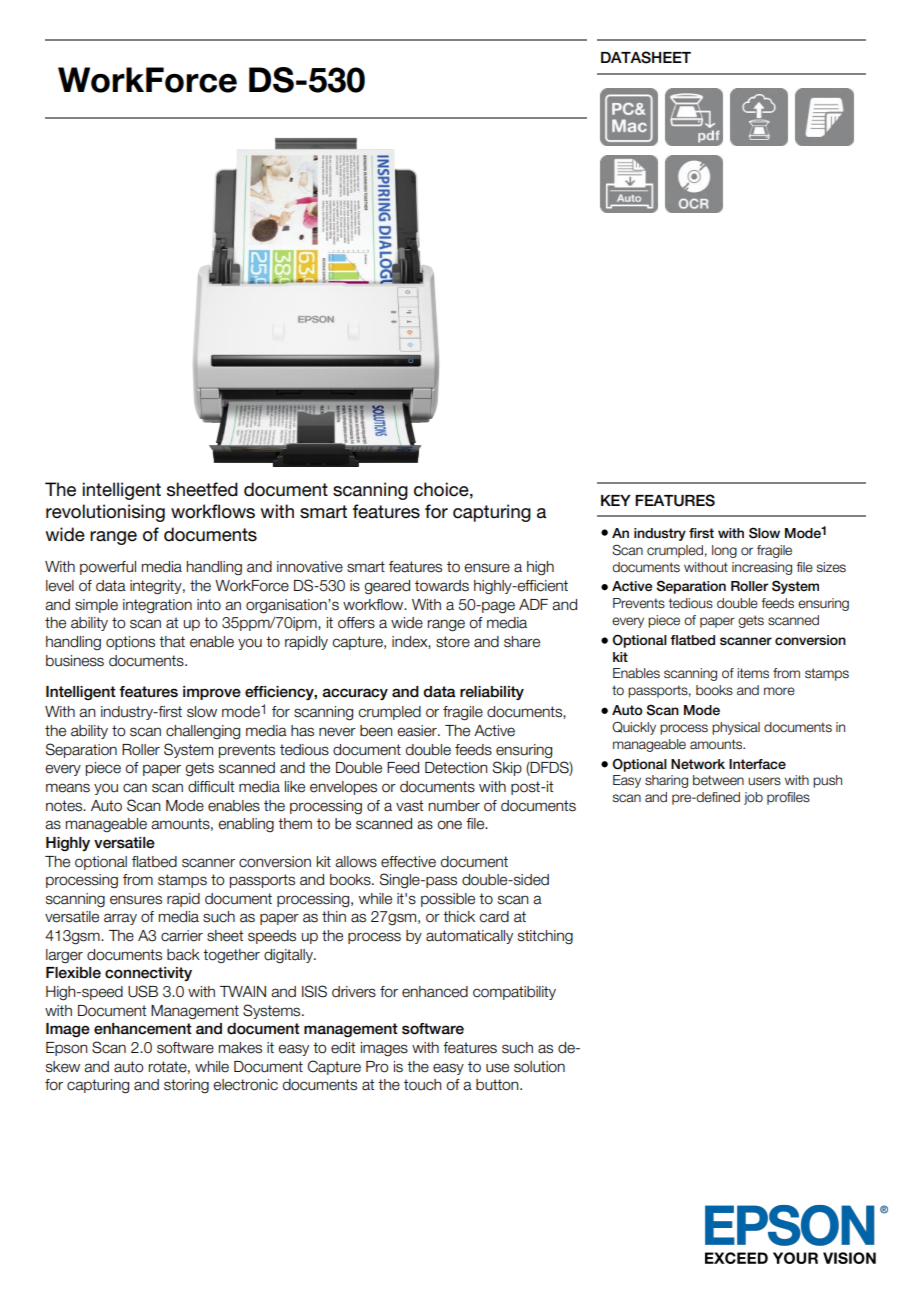  What do you see at coordinates (545, 937) in the page?
I see `stitching` at bounding box center [545, 937].
